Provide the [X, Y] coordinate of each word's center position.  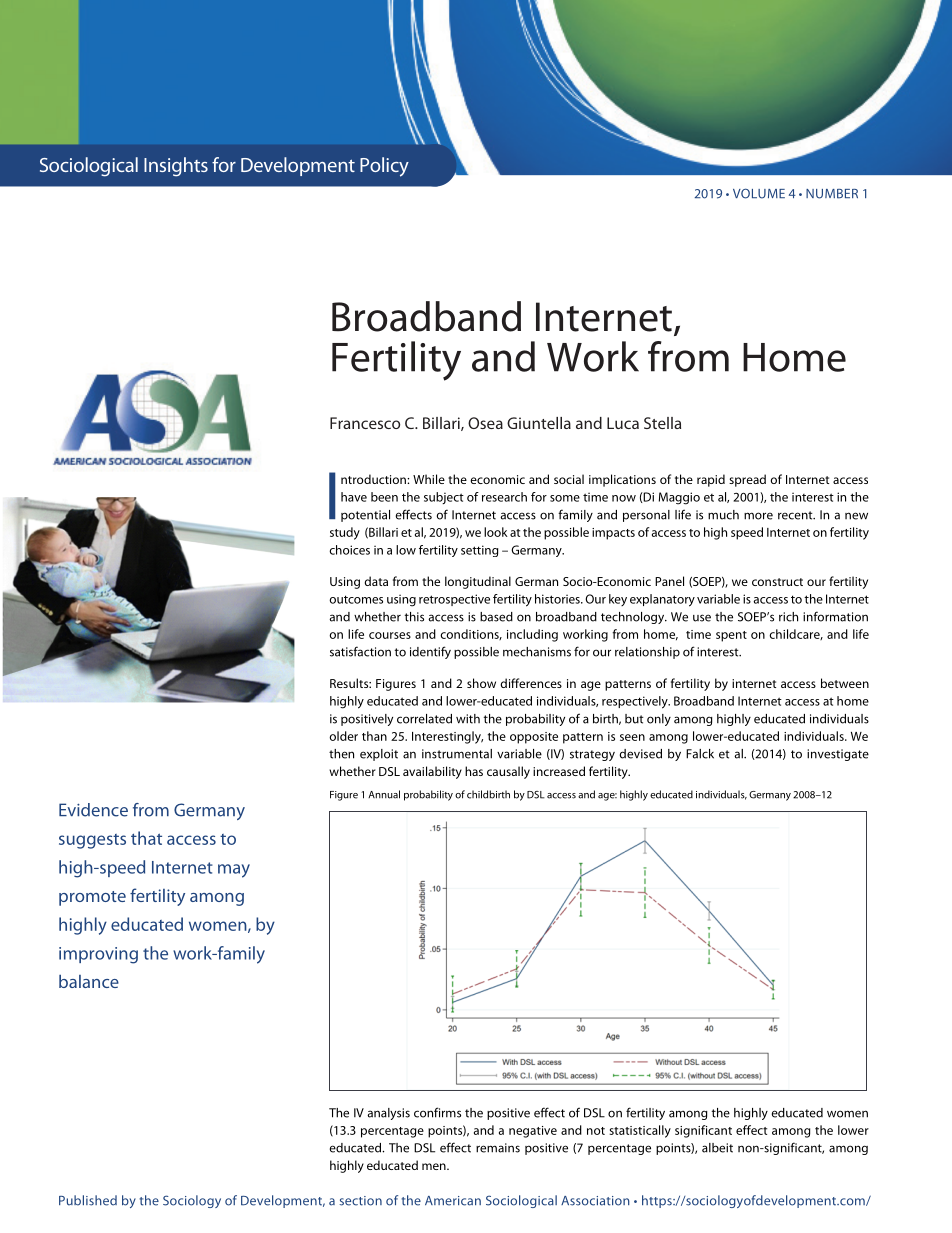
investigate [838, 755]
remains [498, 1148]
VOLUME [759, 193]
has [474, 771]
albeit [717, 1148]
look [496, 532]
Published [88, 1200]
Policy [384, 167]
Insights [176, 167]
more [758, 516]
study [345, 533]
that [146, 838]
